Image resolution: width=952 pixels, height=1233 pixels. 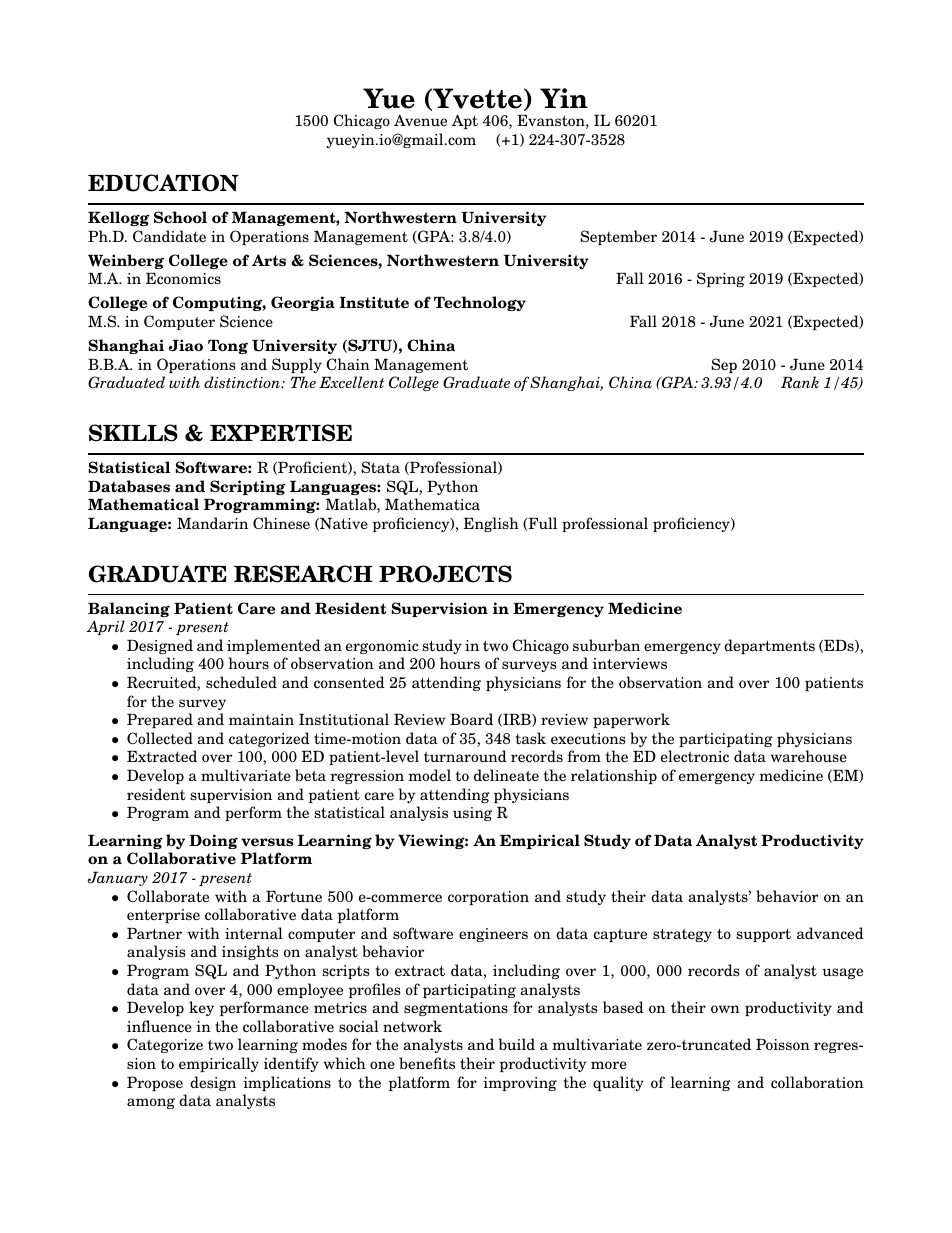 I want to click on using, so click(x=472, y=814).
